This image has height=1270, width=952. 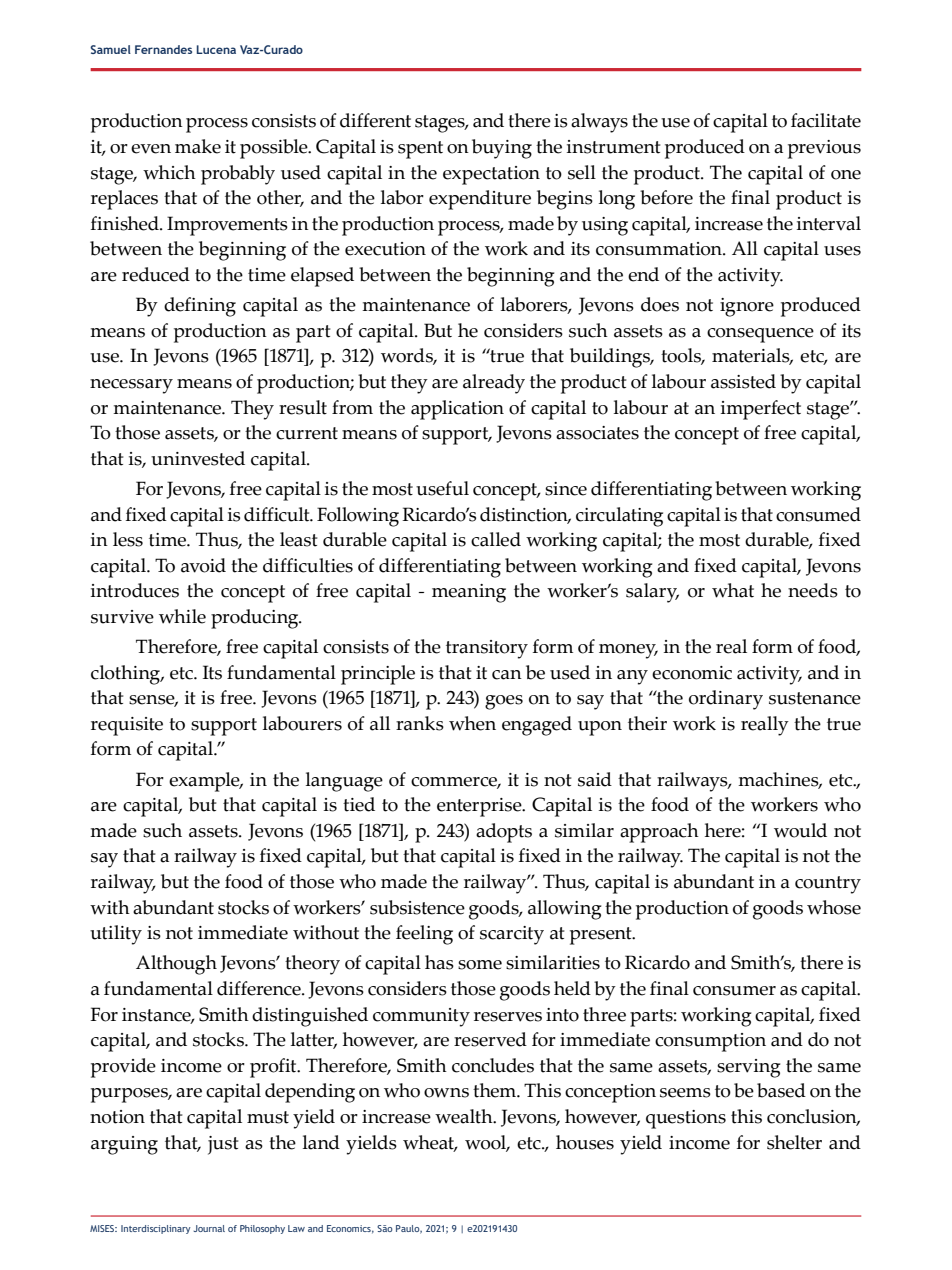 I want to click on Journal, so click(x=209, y=1228).
